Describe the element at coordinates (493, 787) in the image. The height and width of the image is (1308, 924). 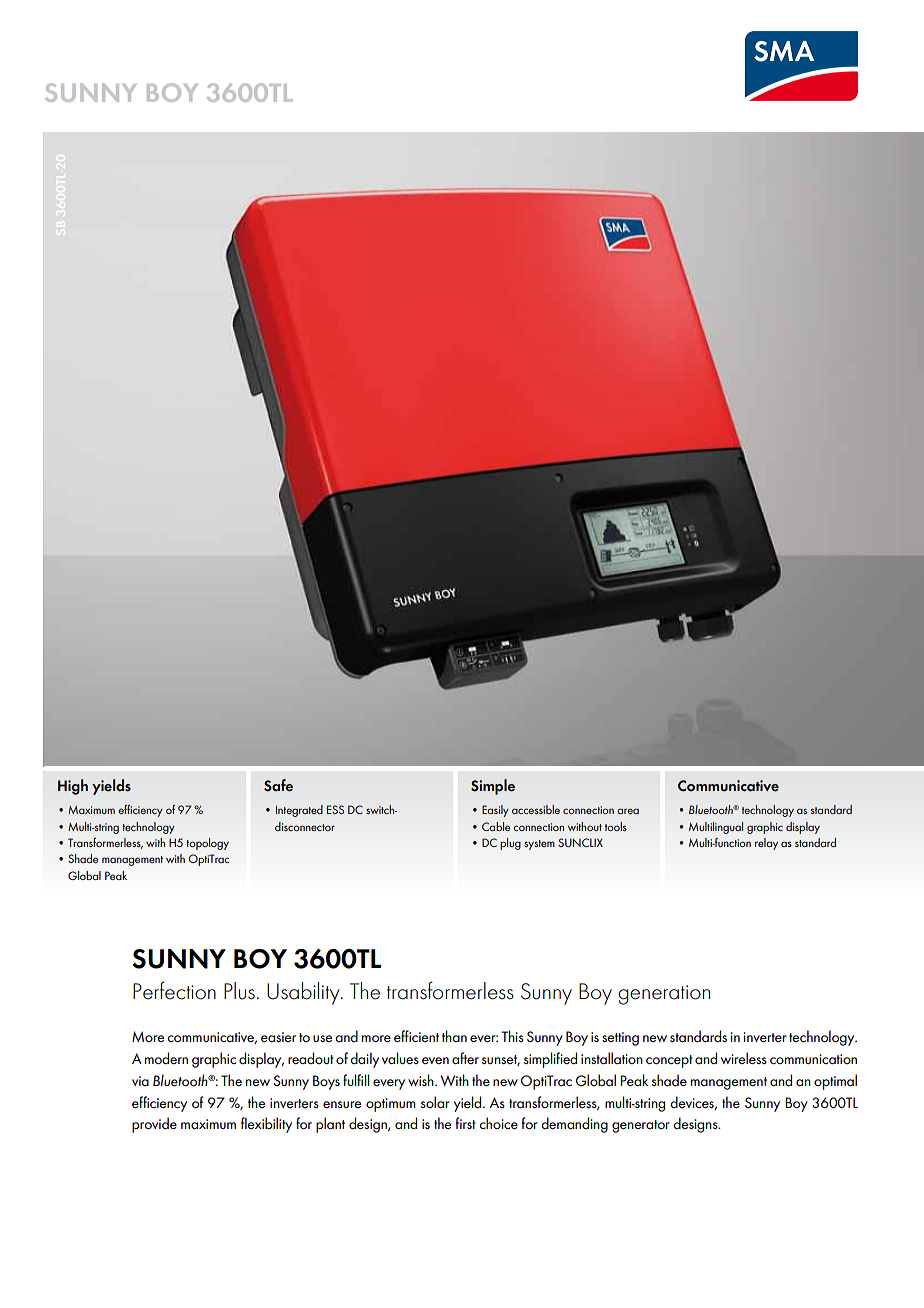
I see `Simple` at that location.
